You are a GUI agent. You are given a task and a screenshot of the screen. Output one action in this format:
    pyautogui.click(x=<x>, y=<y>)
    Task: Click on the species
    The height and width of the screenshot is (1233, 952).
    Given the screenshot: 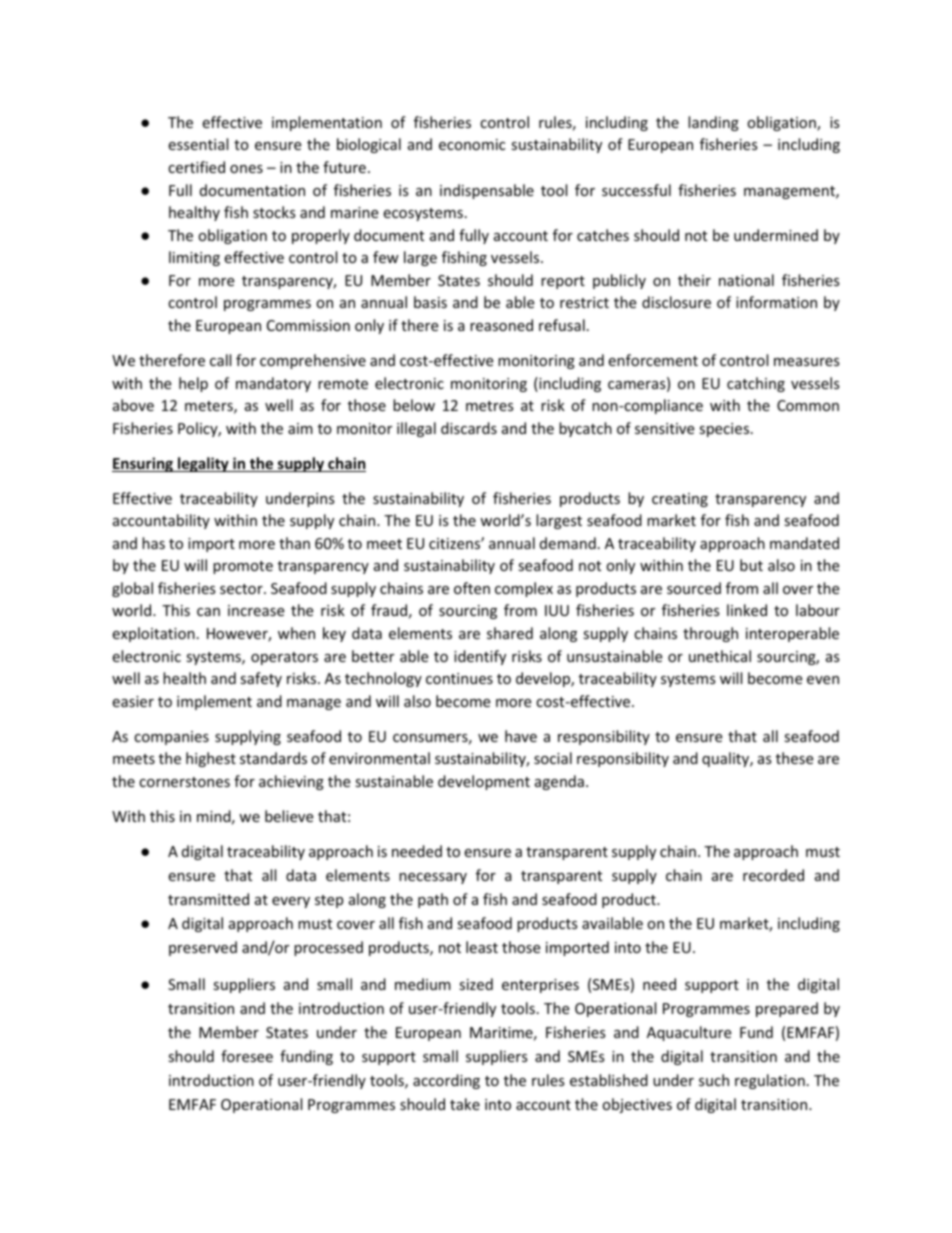 What is the action you would take?
    pyautogui.click(x=725, y=430)
